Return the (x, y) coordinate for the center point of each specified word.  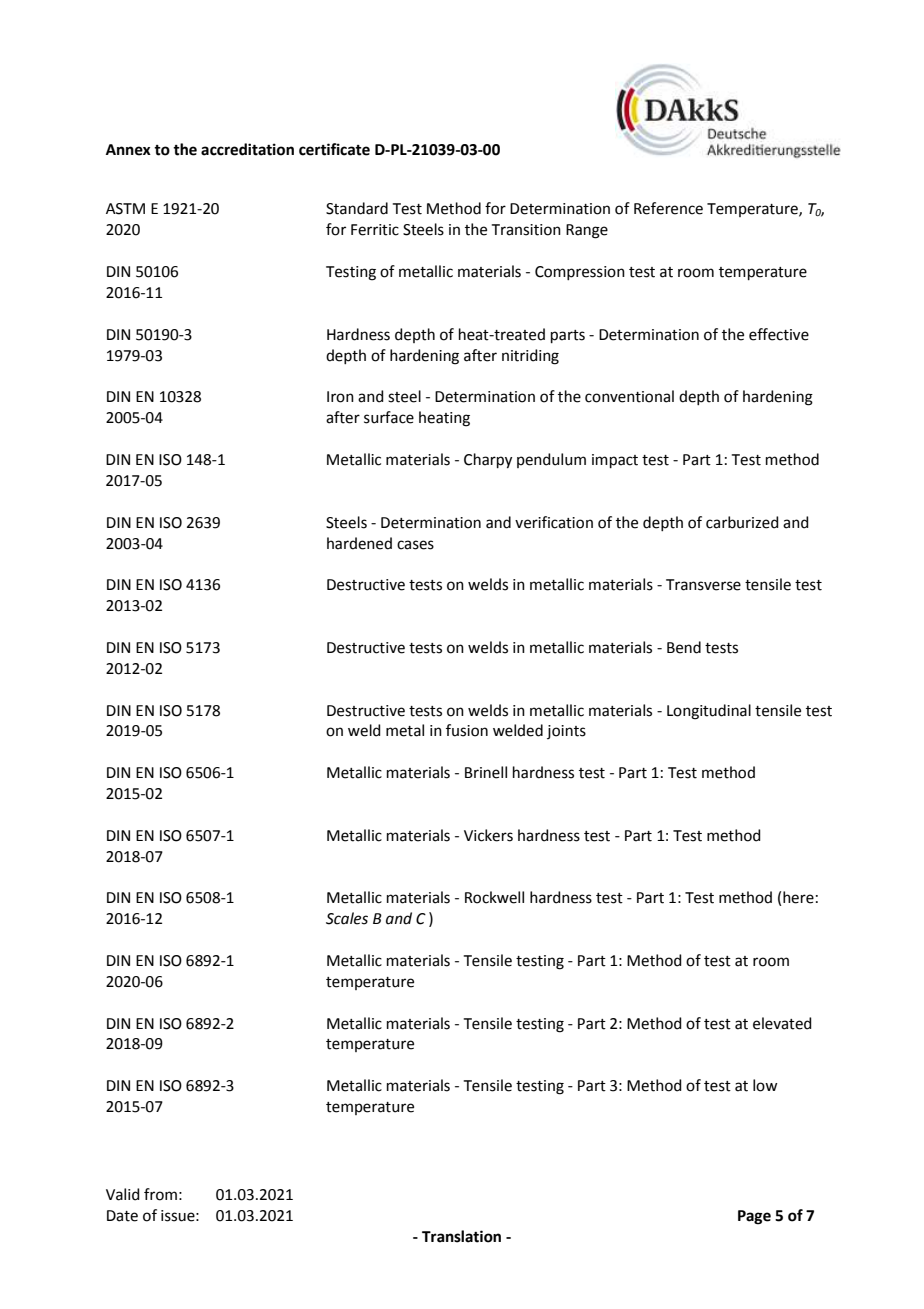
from (160, 1194)
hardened (359, 543)
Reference (668, 208)
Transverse (703, 585)
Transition (526, 230)
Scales (347, 918)
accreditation (247, 149)
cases (415, 545)
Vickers (488, 835)
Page (754, 1217)
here (798, 897)
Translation (461, 1236)
